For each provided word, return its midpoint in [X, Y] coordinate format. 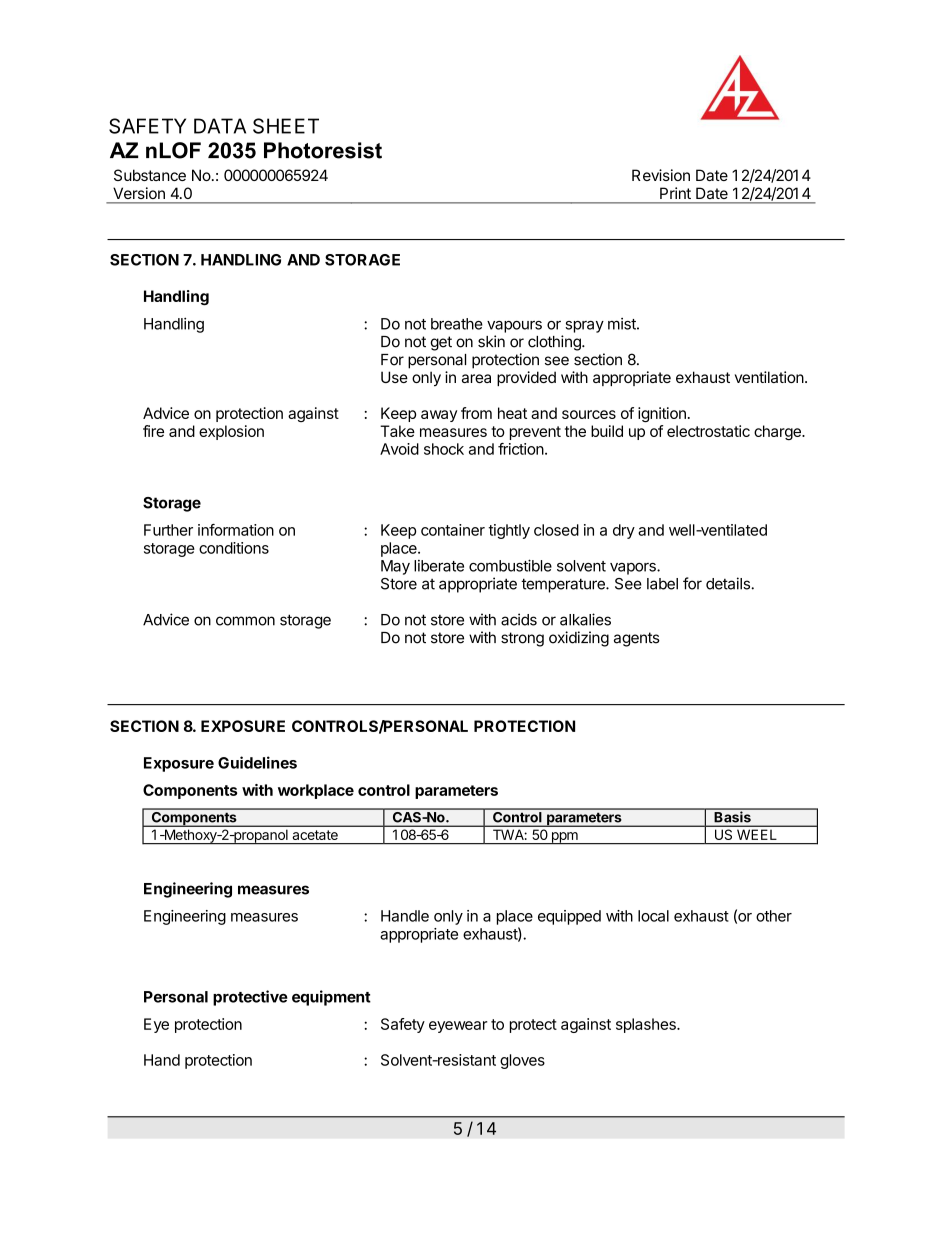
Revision [661, 175]
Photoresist [323, 150]
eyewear [458, 1027]
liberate [439, 566]
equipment [331, 998]
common [245, 621]
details [729, 583]
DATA [220, 126]
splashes [647, 1025]
